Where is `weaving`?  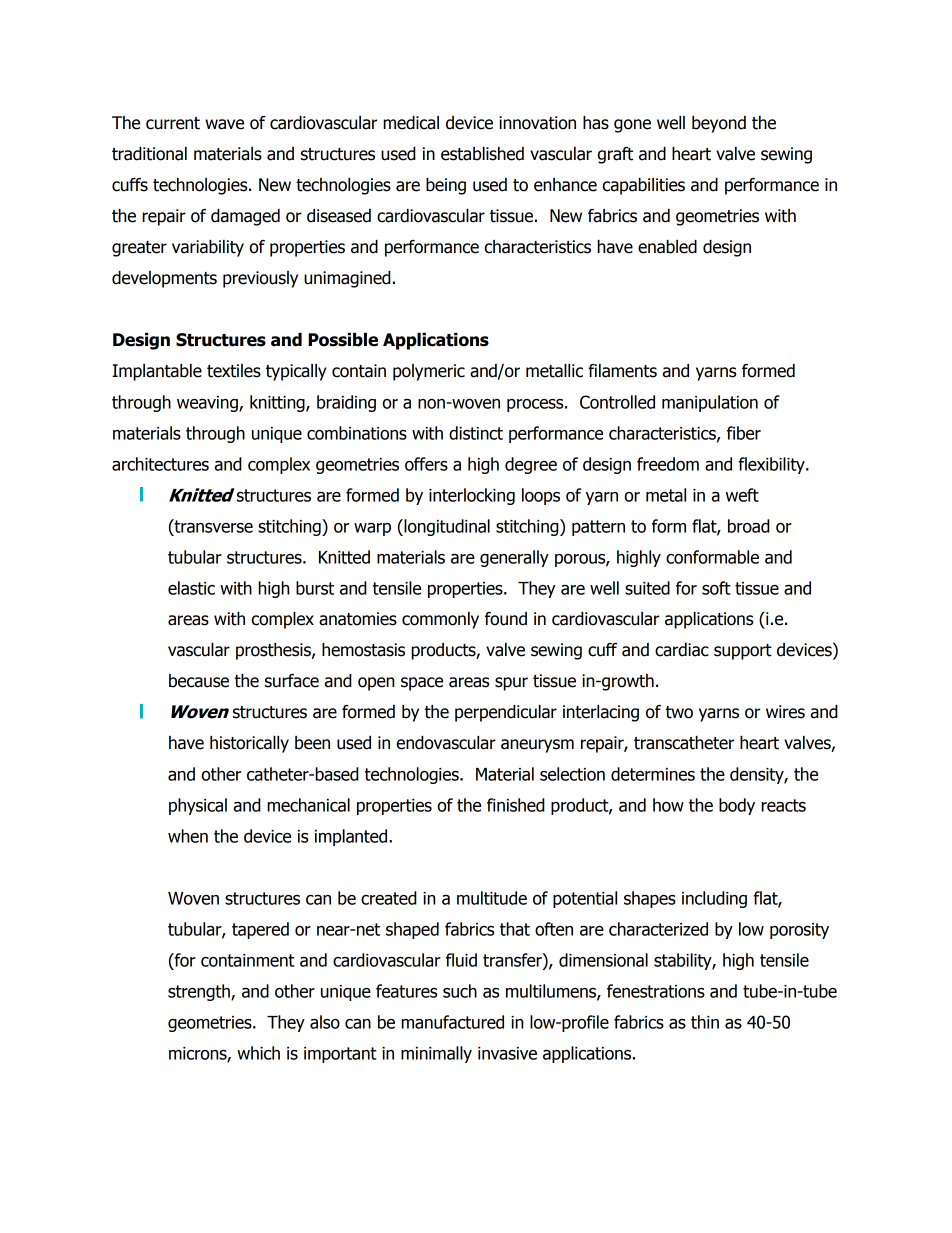 weaving is located at coordinates (208, 404).
